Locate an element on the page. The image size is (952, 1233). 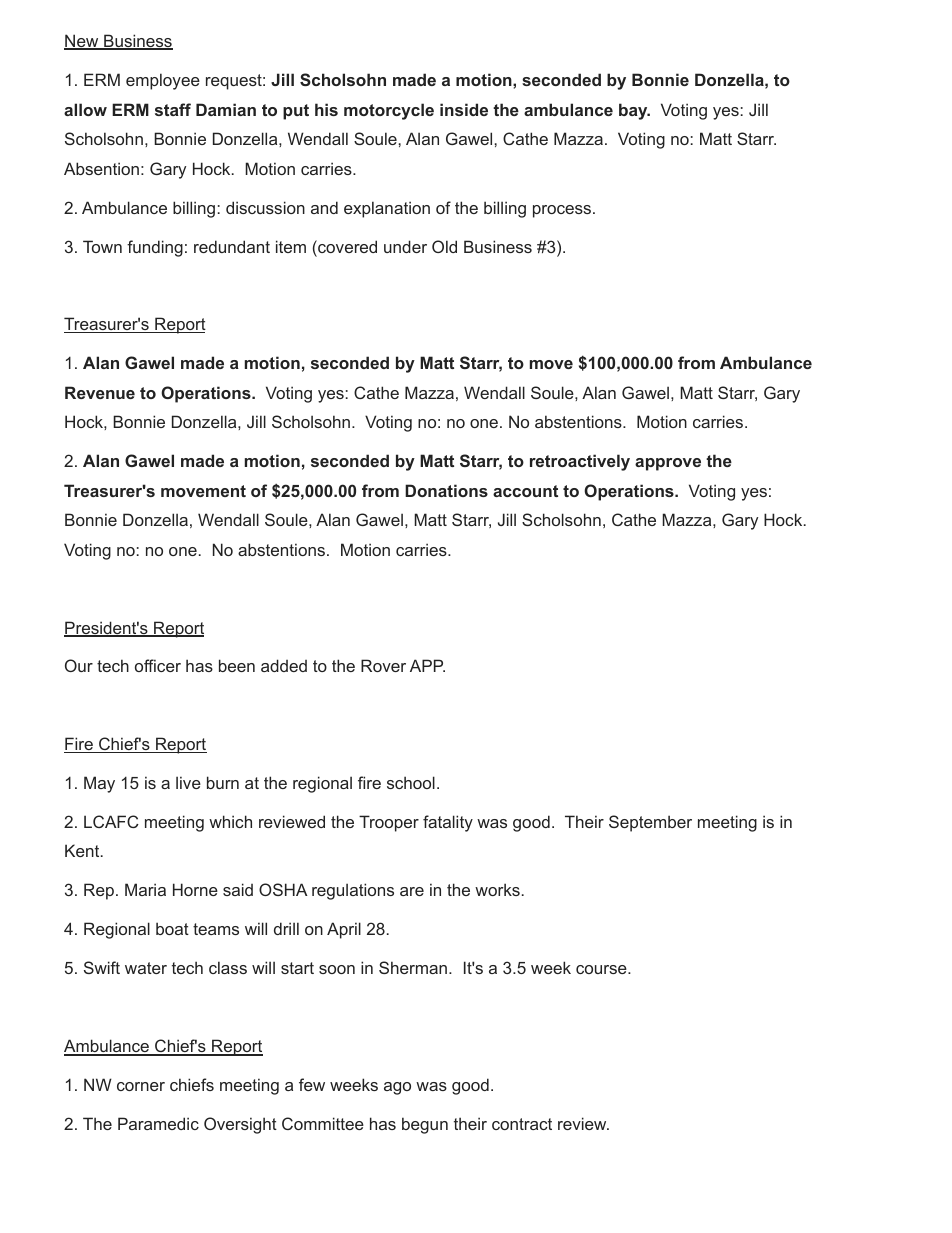
corner is located at coordinates (141, 1086).
